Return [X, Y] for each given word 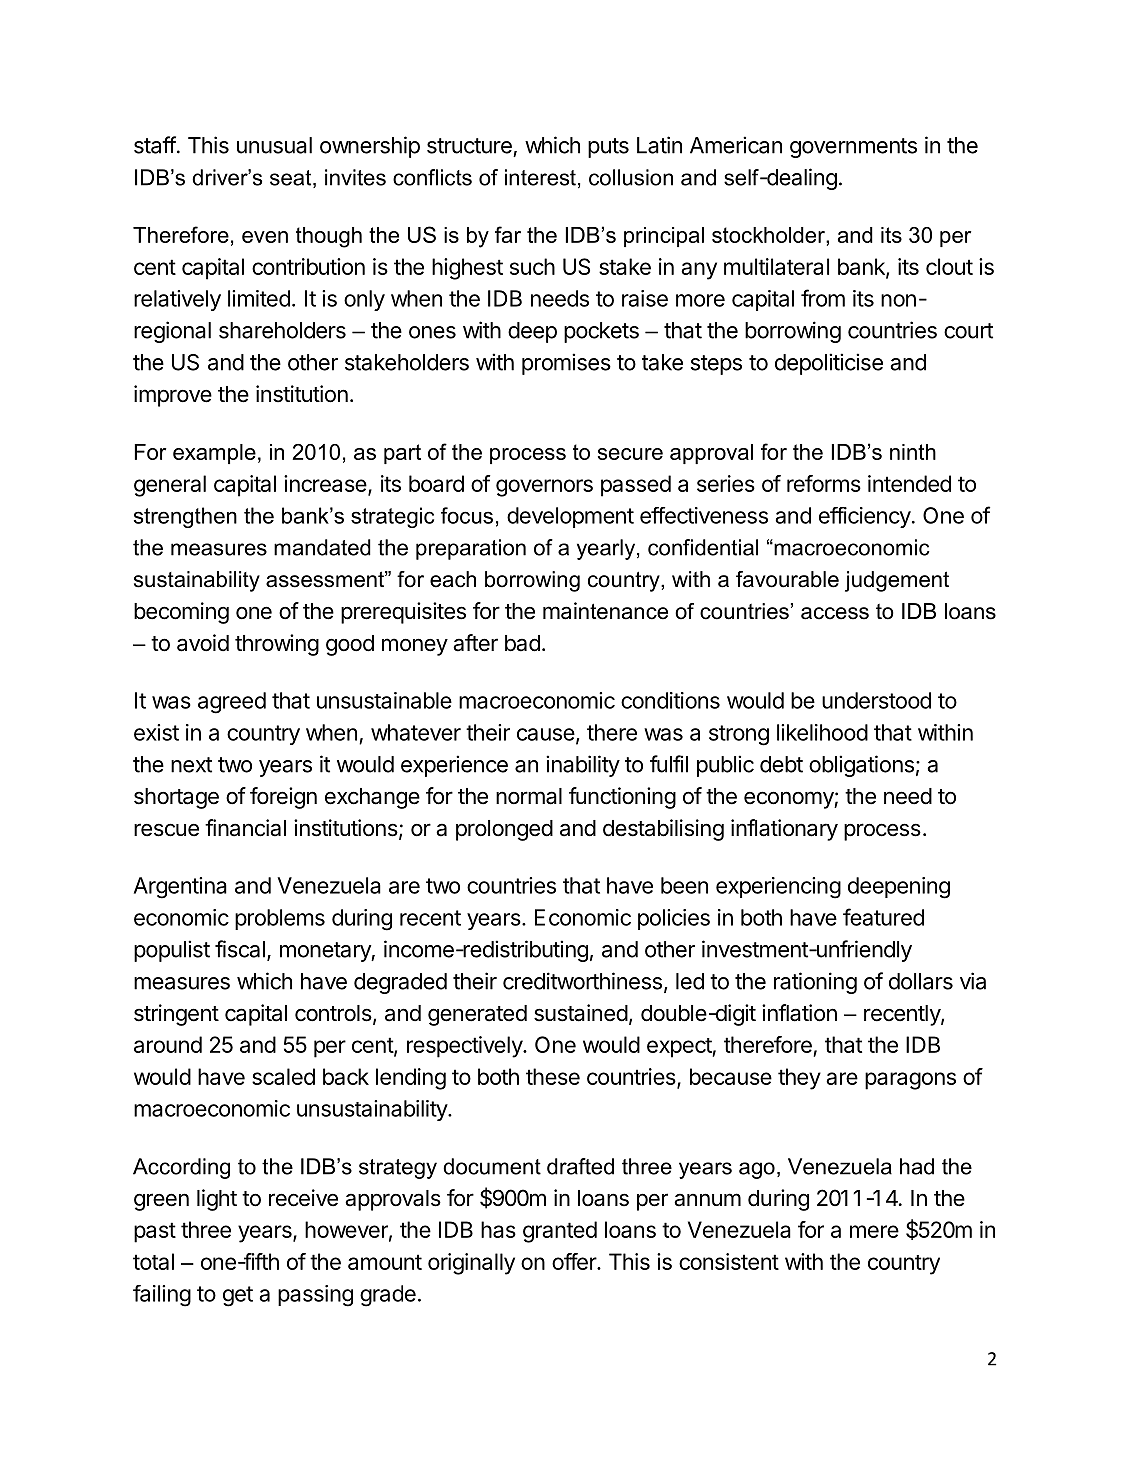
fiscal [240, 949]
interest [540, 177]
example [214, 454]
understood [876, 700]
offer [575, 1261]
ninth [913, 452]
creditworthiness [582, 981]
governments [853, 148]
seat [292, 179]
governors [544, 488]
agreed [232, 703]
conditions [670, 700]
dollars [921, 981]
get [238, 1296]
